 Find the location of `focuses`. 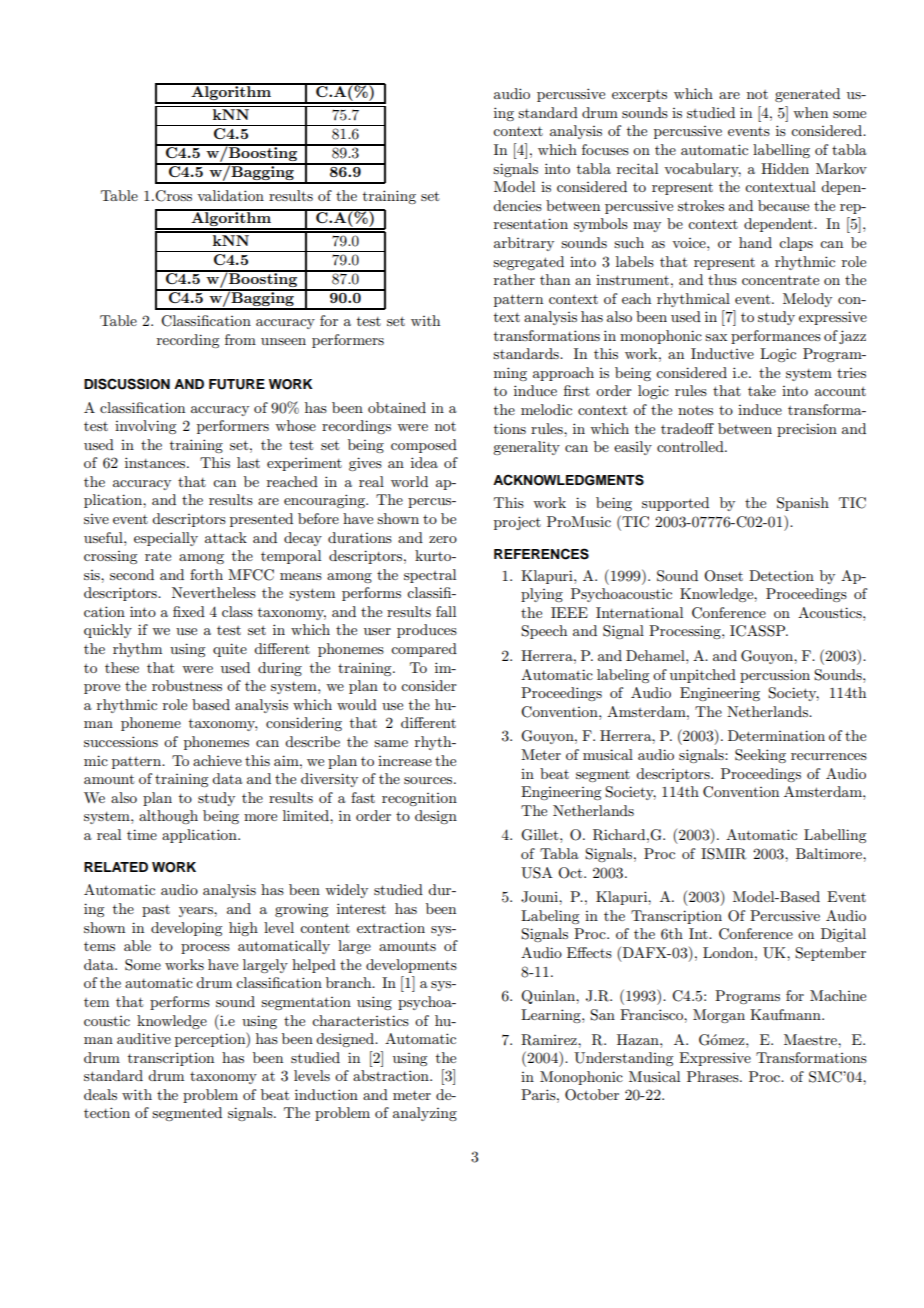

focuses is located at coordinates (605, 149).
